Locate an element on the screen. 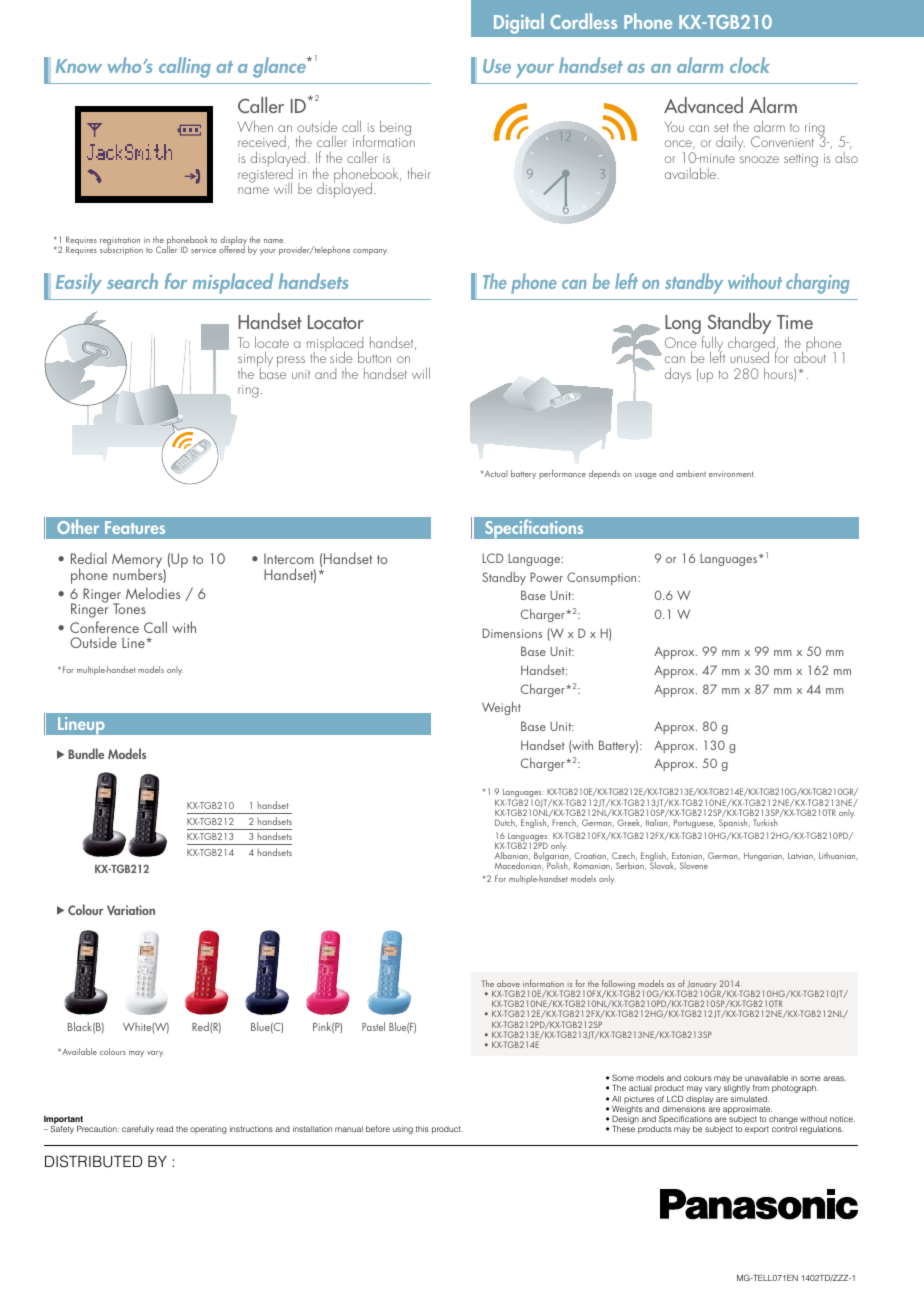  Know is located at coordinates (79, 66).
